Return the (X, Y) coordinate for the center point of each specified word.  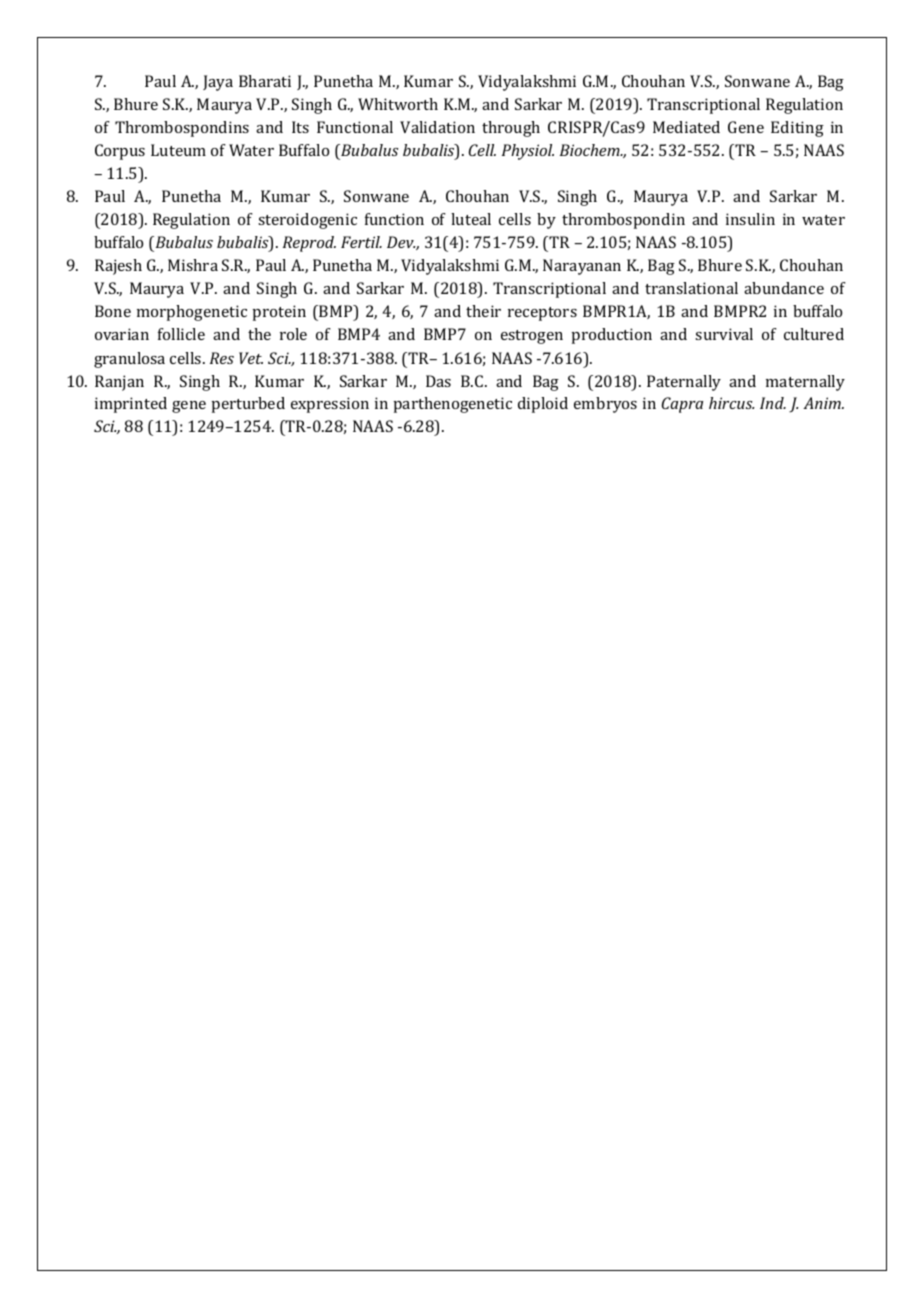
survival (724, 334)
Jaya (218, 83)
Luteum (178, 150)
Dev (401, 242)
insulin (750, 219)
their (483, 311)
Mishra (193, 265)
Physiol (528, 152)
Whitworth (398, 104)
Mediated (686, 127)
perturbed (248, 405)
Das (438, 381)
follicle (181, 334)
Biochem (591, 150)
